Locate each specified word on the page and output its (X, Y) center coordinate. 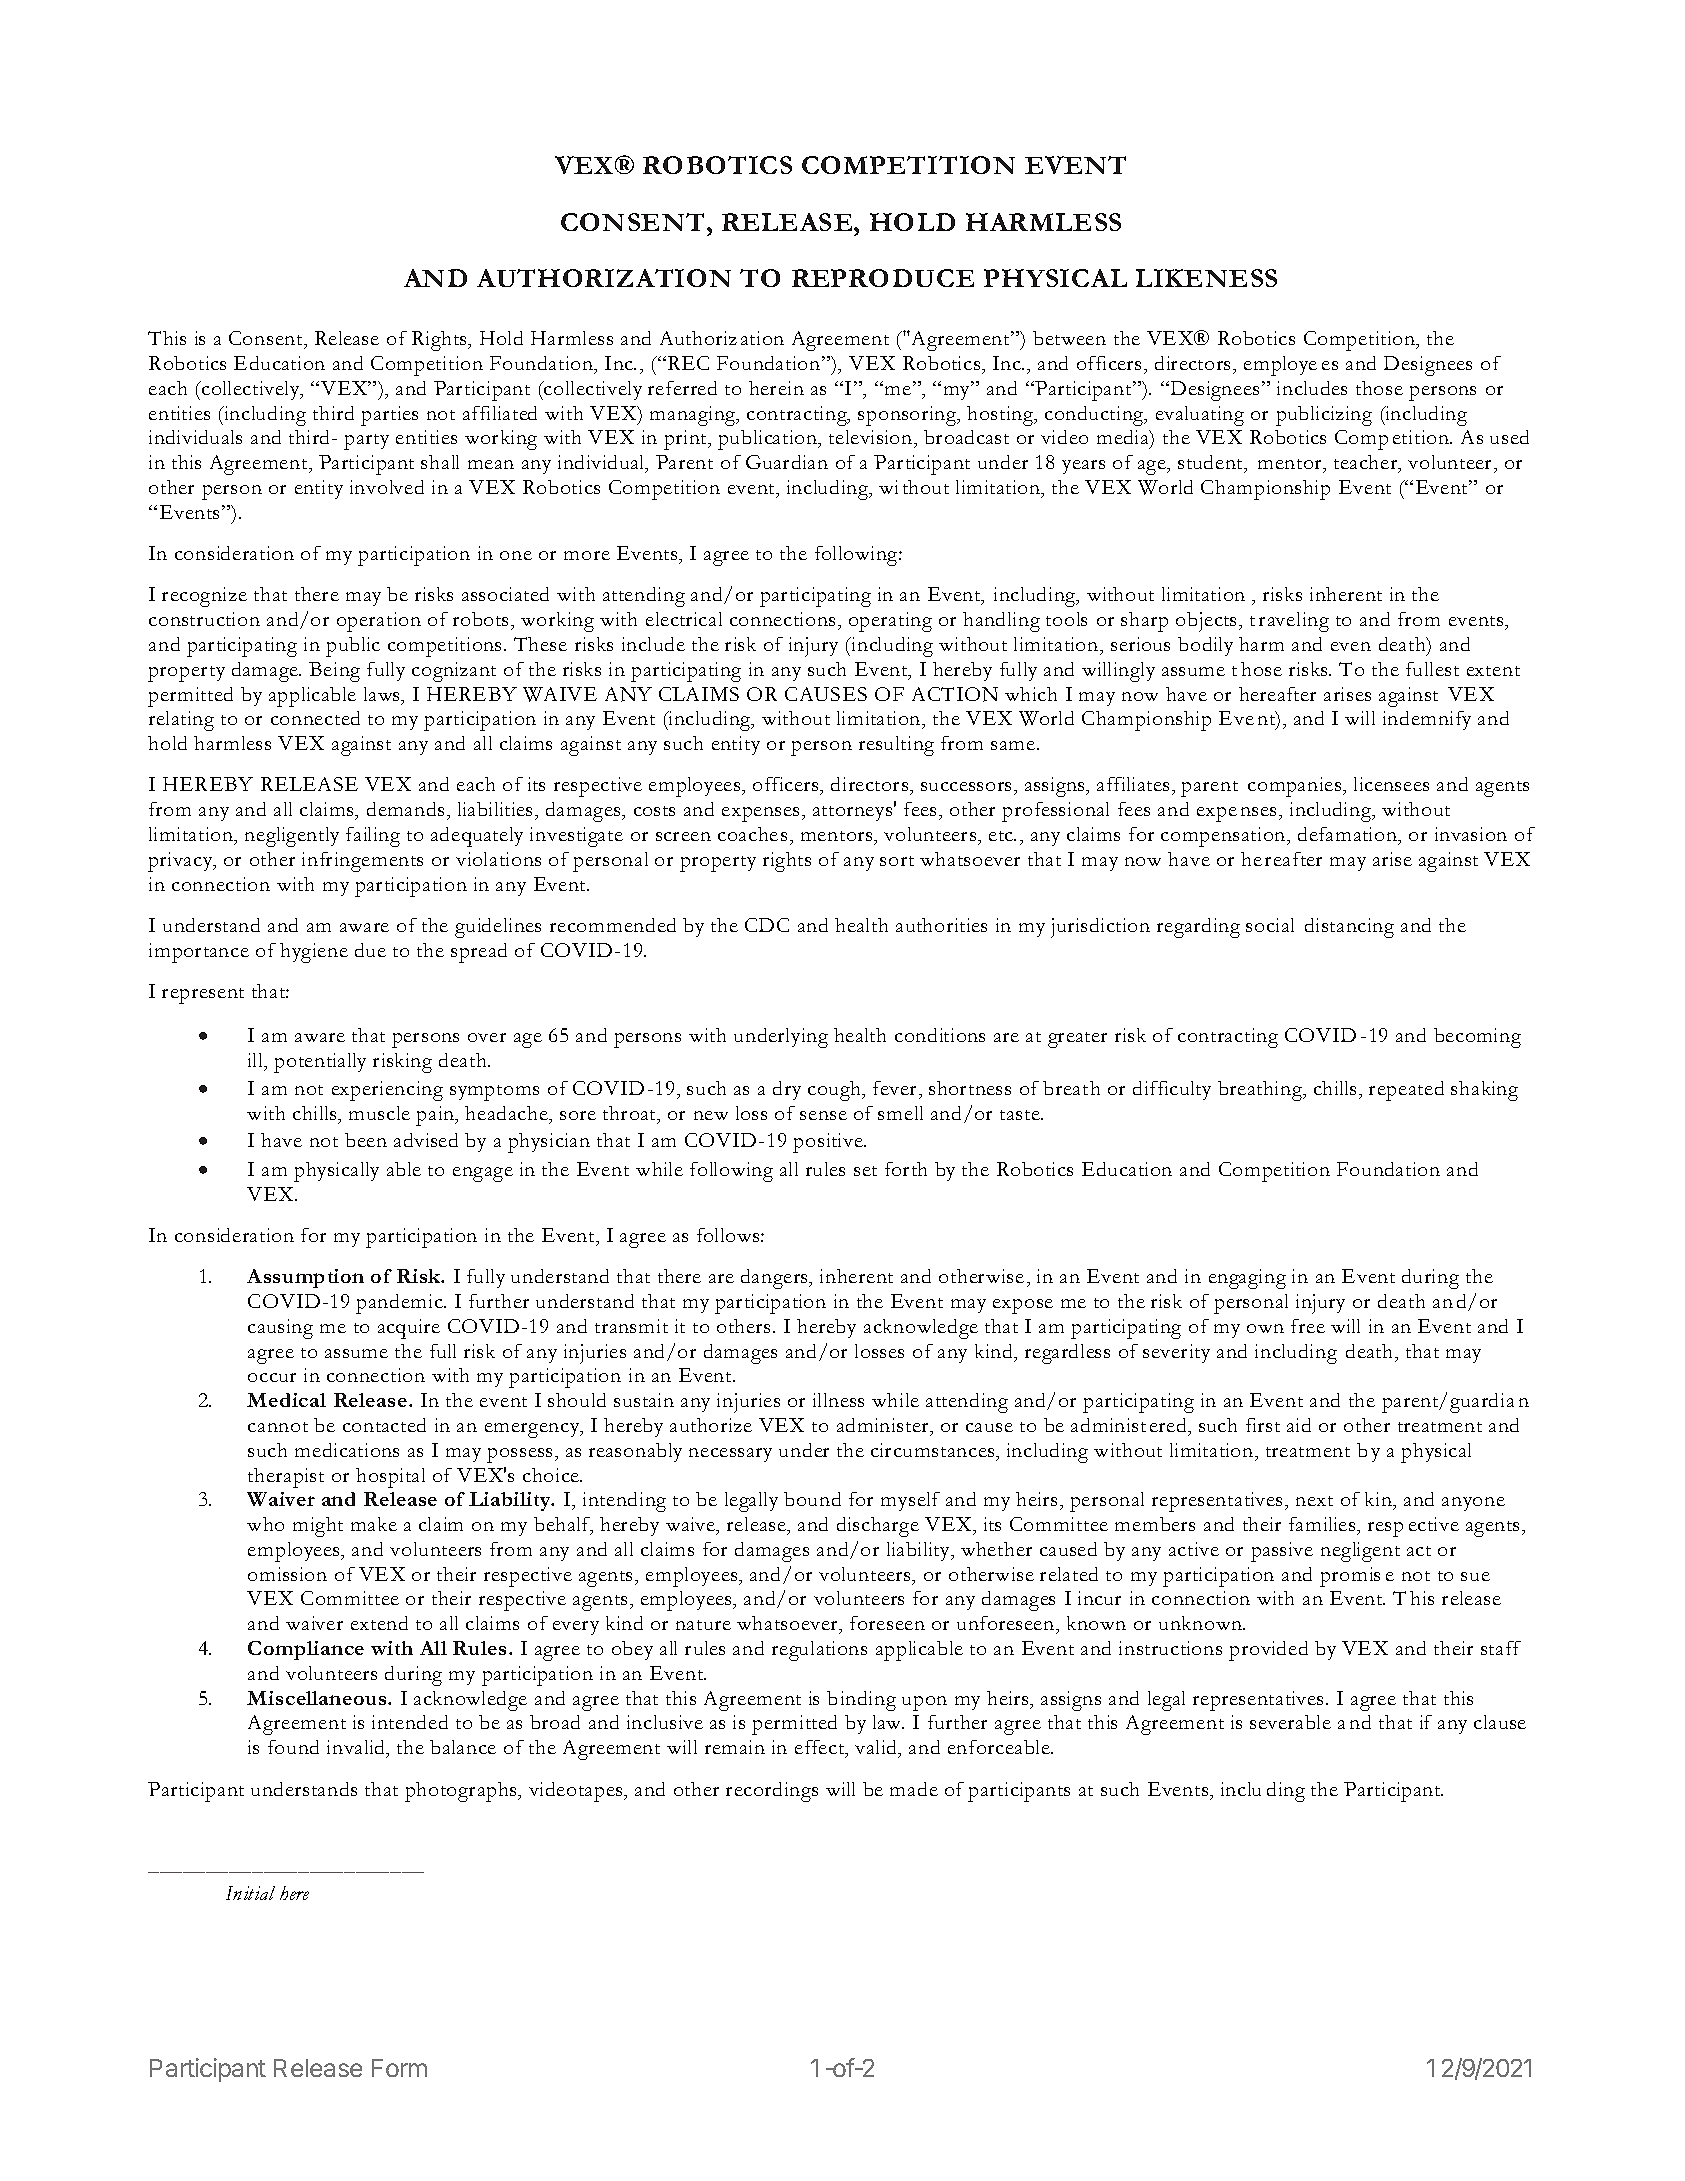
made (914, 1789)
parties (389, 416)
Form (399, 2068)
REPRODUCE (883, 278)
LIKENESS (1206, 278)
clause (1500, 1722)
